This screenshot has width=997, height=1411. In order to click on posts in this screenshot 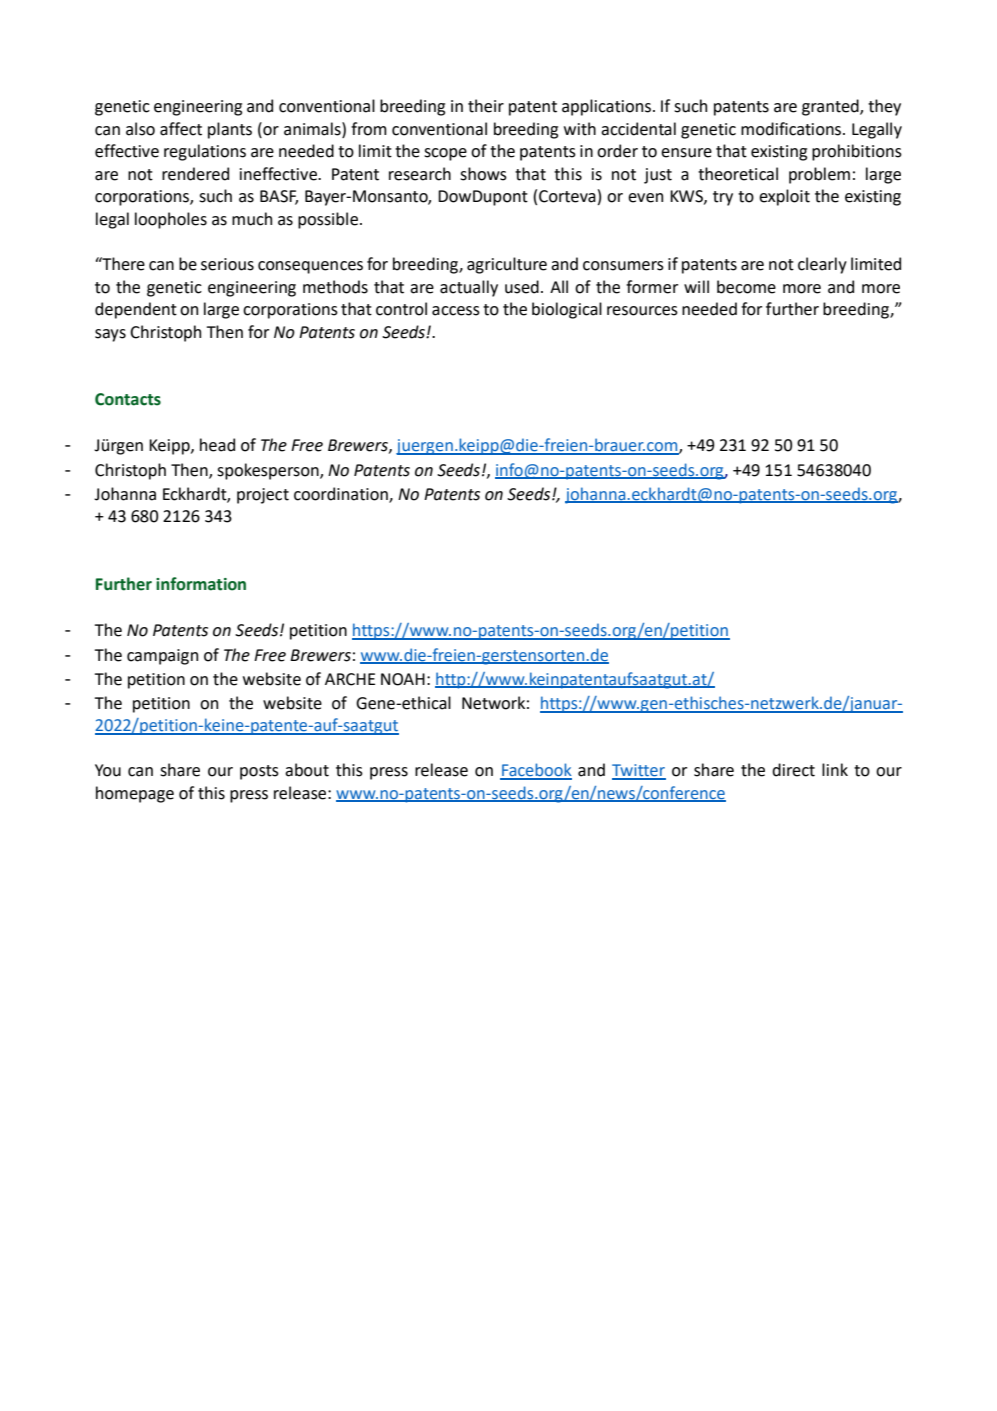, I will do `click(259, 772)`.
